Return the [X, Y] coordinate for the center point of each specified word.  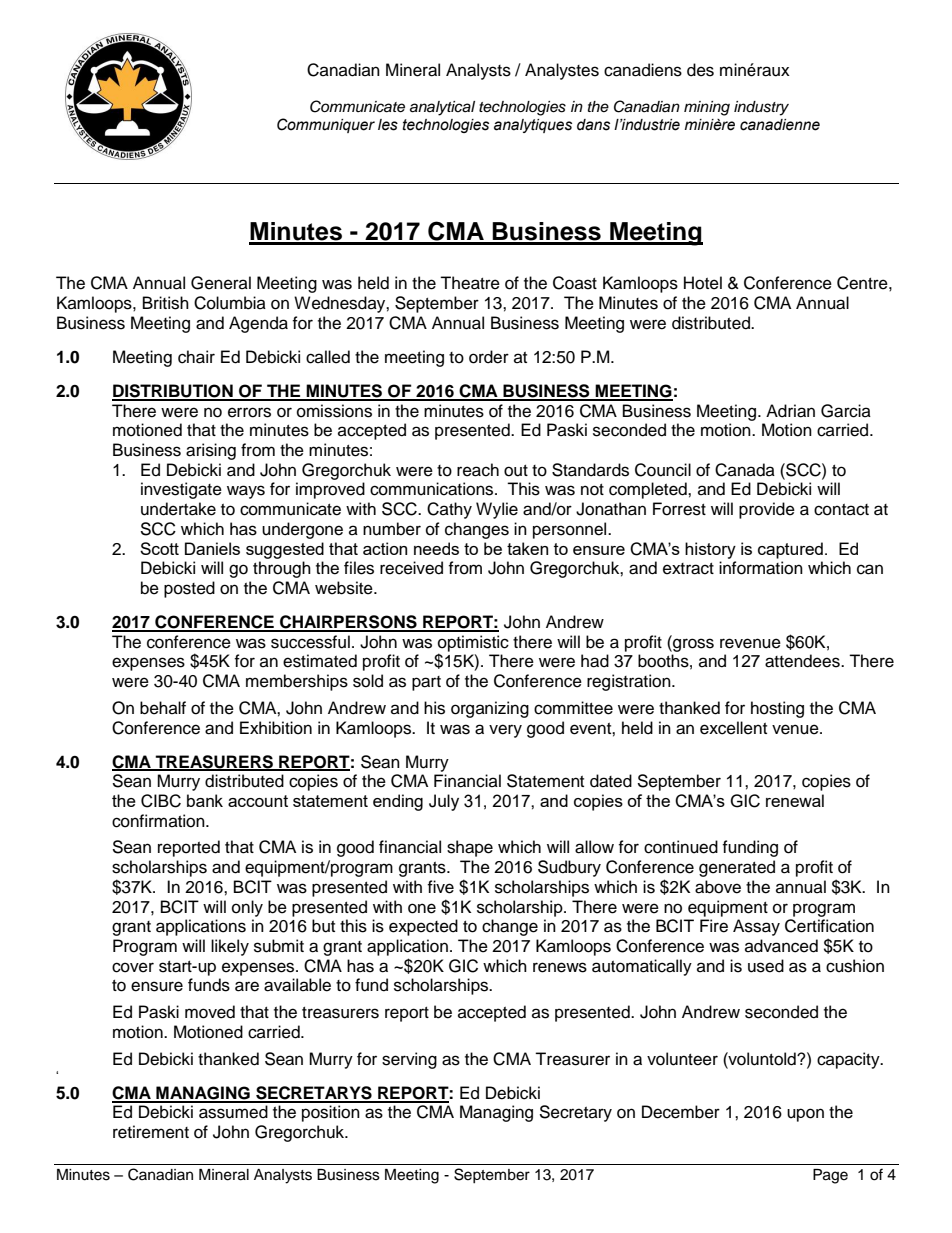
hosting [777, 709]
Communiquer [326, 125]
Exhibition [276, 728]
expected [423, 927]
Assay [756, 927]
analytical [442, 108]
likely [230, 947]
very [505, 731]
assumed [233, 1112]
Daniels [212, 548]
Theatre [470, 283]
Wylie [497, 510]
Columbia [230, 303]
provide [767, 510]
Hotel [703, 283]
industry [761, 108]
